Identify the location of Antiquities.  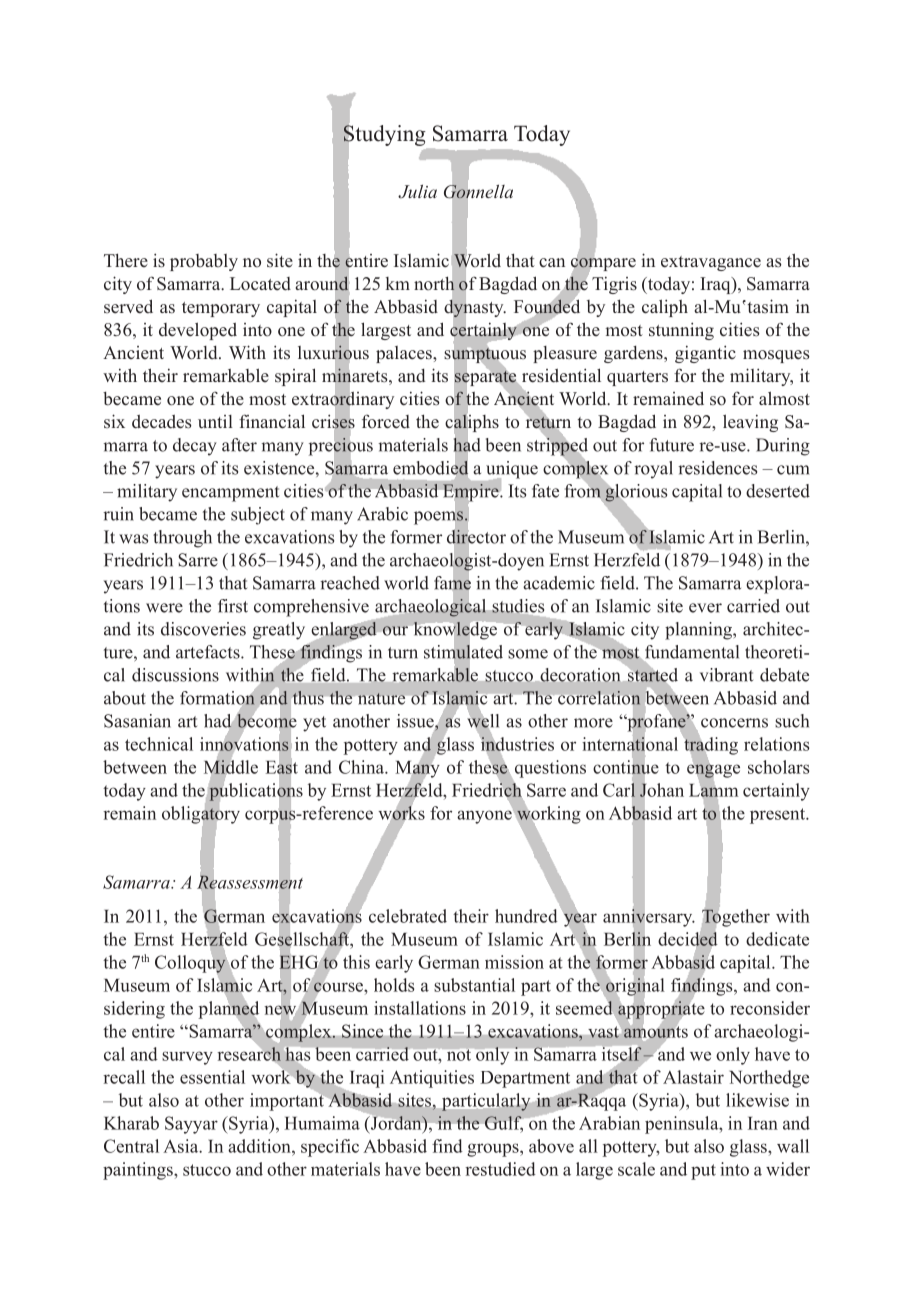
(432, 1079).
